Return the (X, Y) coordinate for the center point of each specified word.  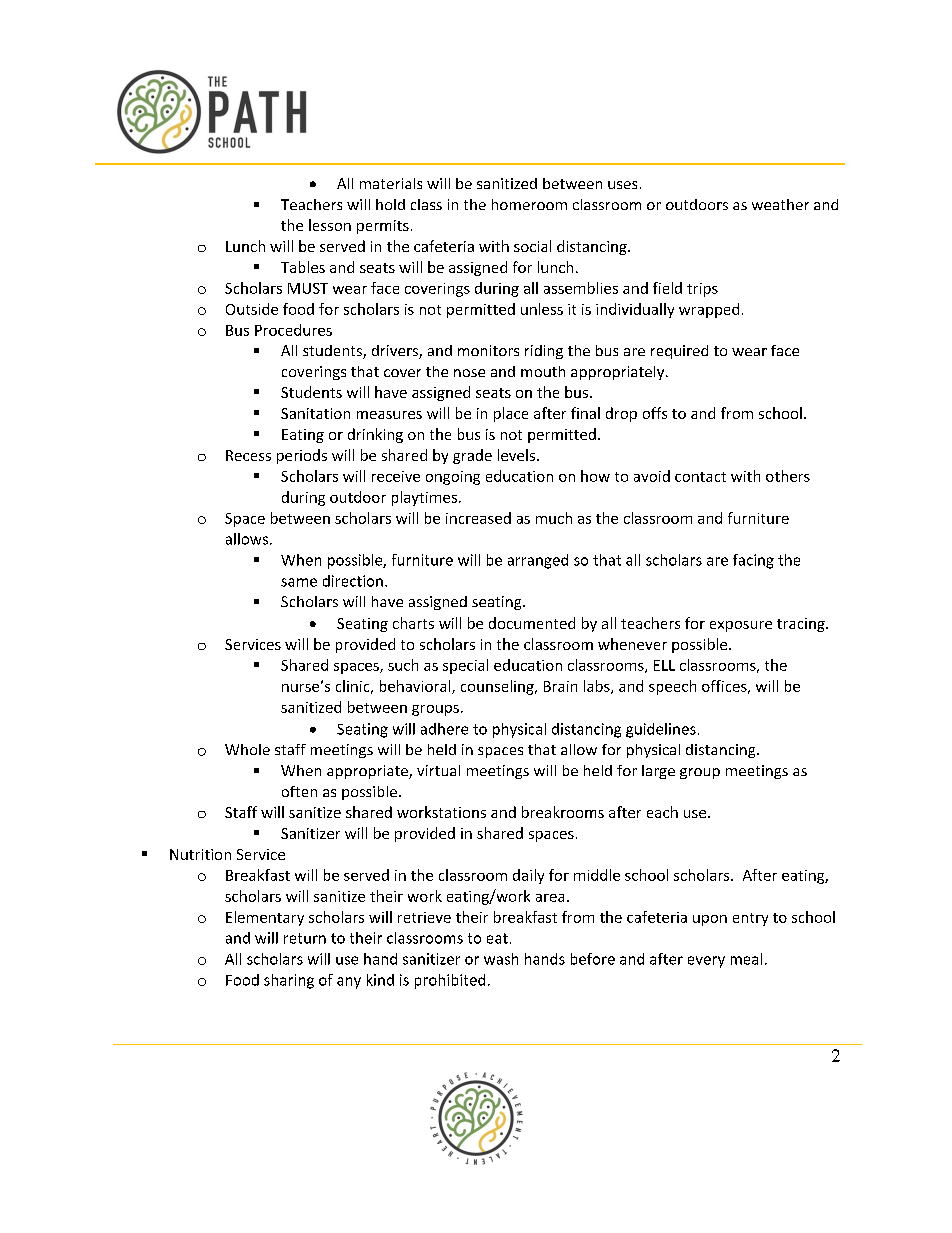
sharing (289, 981)
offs (655, 413)
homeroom (529, 204)
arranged (538, 561)
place (511, 414)
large (658, 772)
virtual (438, 770)
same (299, 582)
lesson (330, 225)
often (299, 791)
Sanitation (315, 413)
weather (780, 204)
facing (753, 561)
